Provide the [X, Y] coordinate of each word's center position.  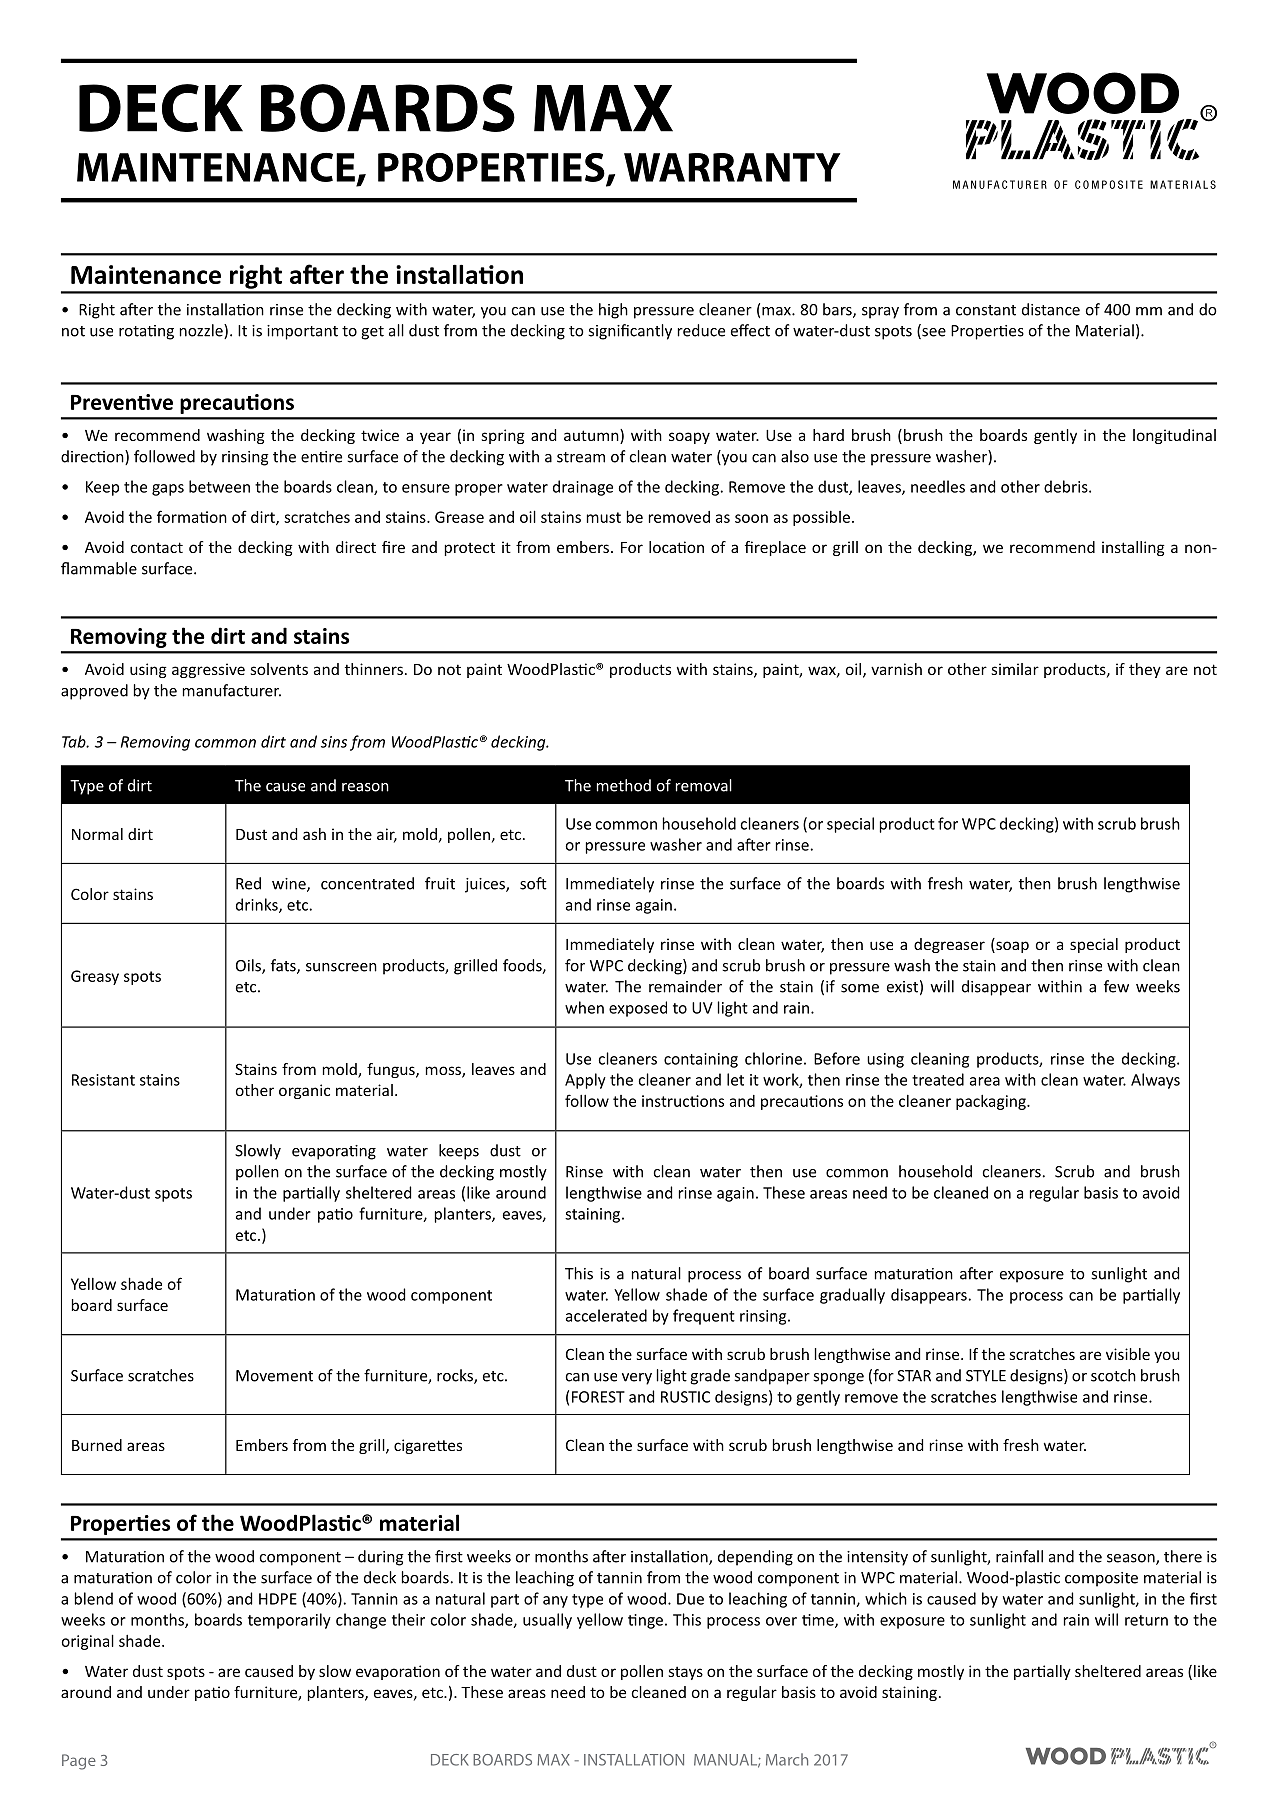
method [624, 785]
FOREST [598, 1397]
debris [1067, 486]
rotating [146, 332]
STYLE [986, 1376]
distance [1051, 309]
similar [1015, 669]
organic [304, 1091]
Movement [274, 1376]
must [604, 517]
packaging [992, 1102]
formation [192, 516]
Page [79, 1762]
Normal [97, 834]
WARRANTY [732, 167]
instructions [683, 1101]
